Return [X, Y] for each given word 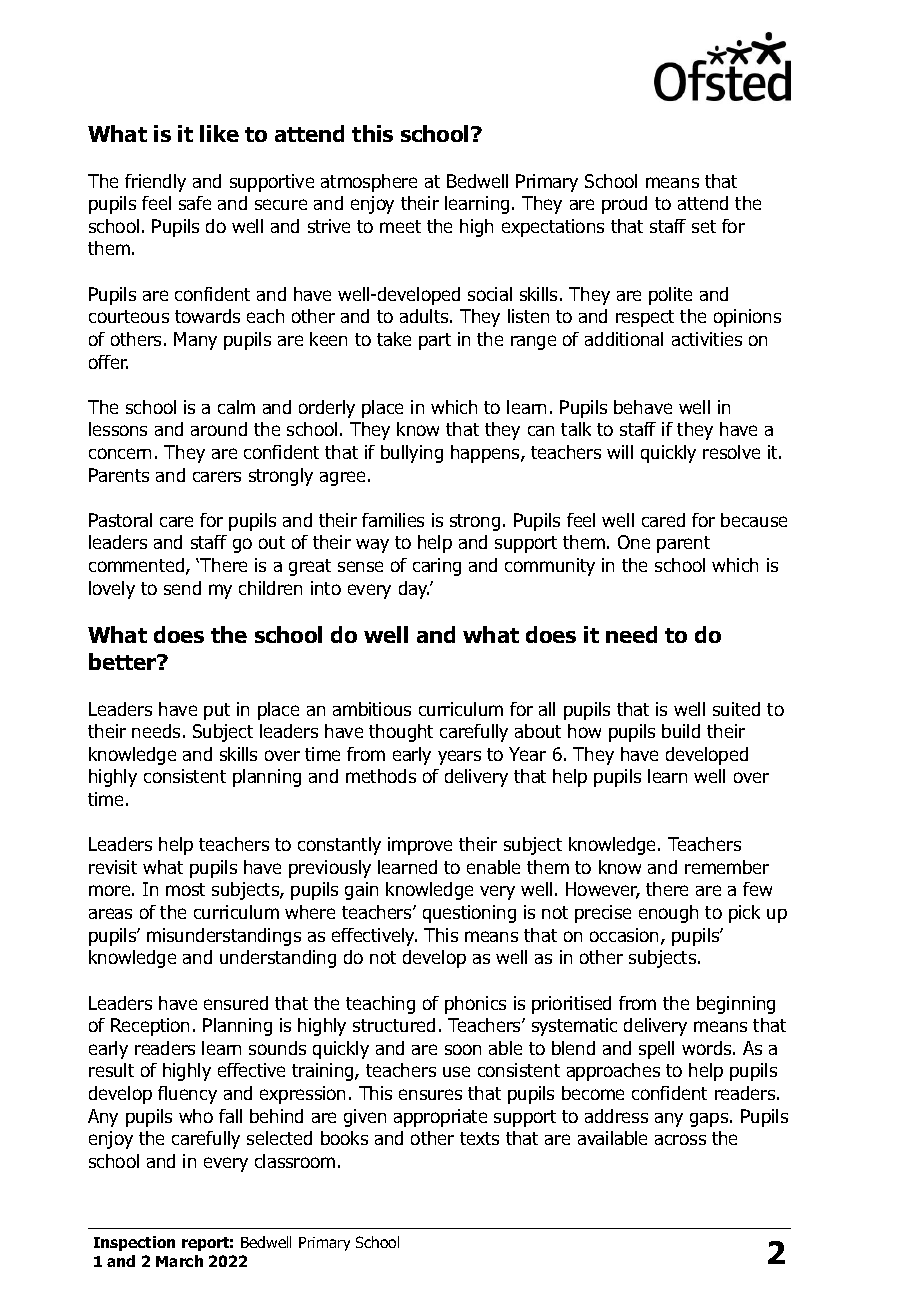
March [179, 1261]
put [217, 711]
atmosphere [369, 183]
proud [624, 205]
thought [401, 733]
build [681, 731]
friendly [155, 183]
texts [479, 1138]
